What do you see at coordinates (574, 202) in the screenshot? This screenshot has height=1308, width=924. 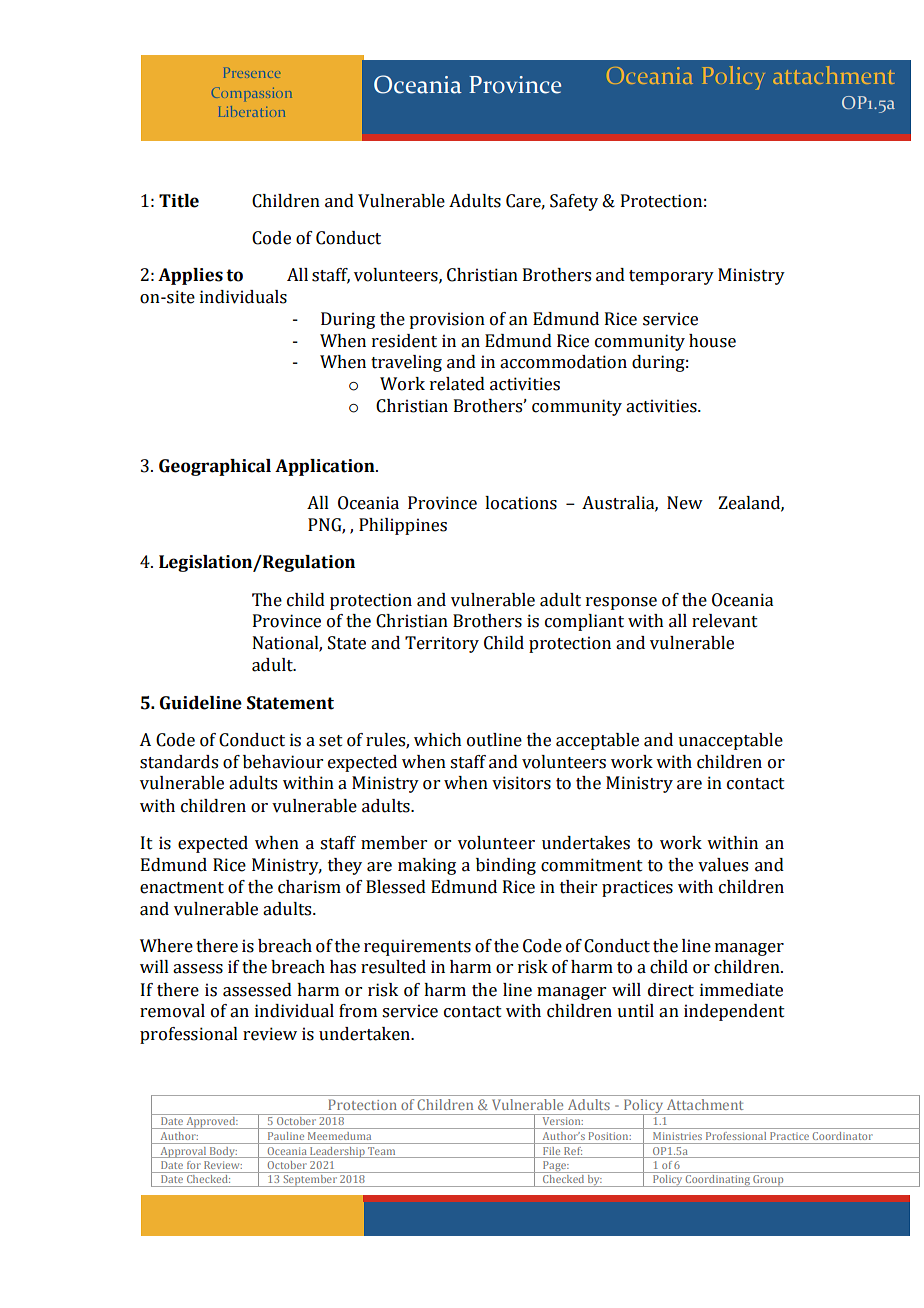 I see `Safety` at bounding box center [574, 202].
